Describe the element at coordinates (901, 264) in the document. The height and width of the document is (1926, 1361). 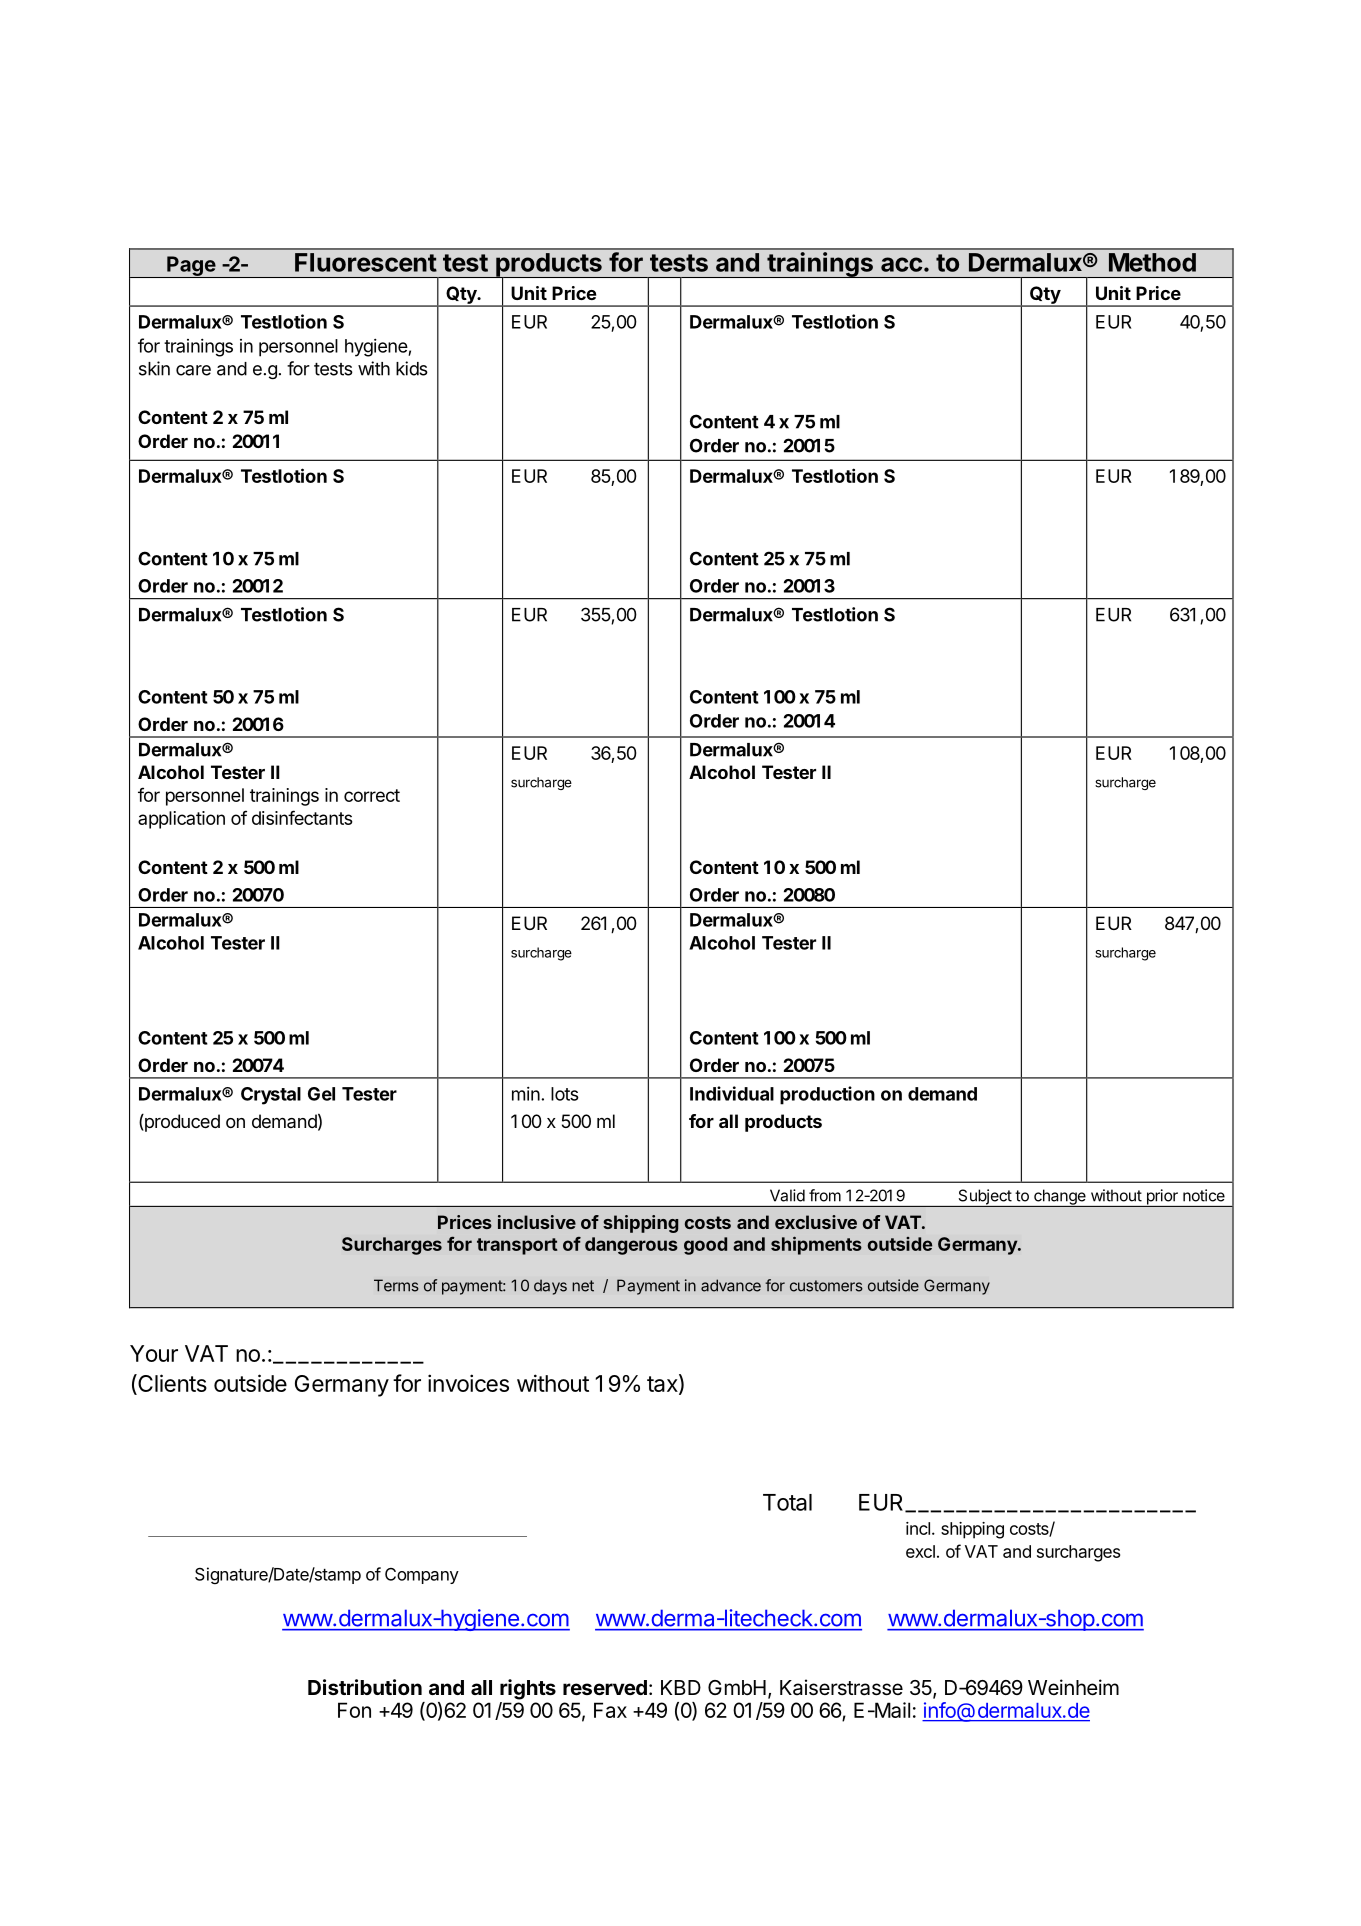
I see `acc` at that location.
